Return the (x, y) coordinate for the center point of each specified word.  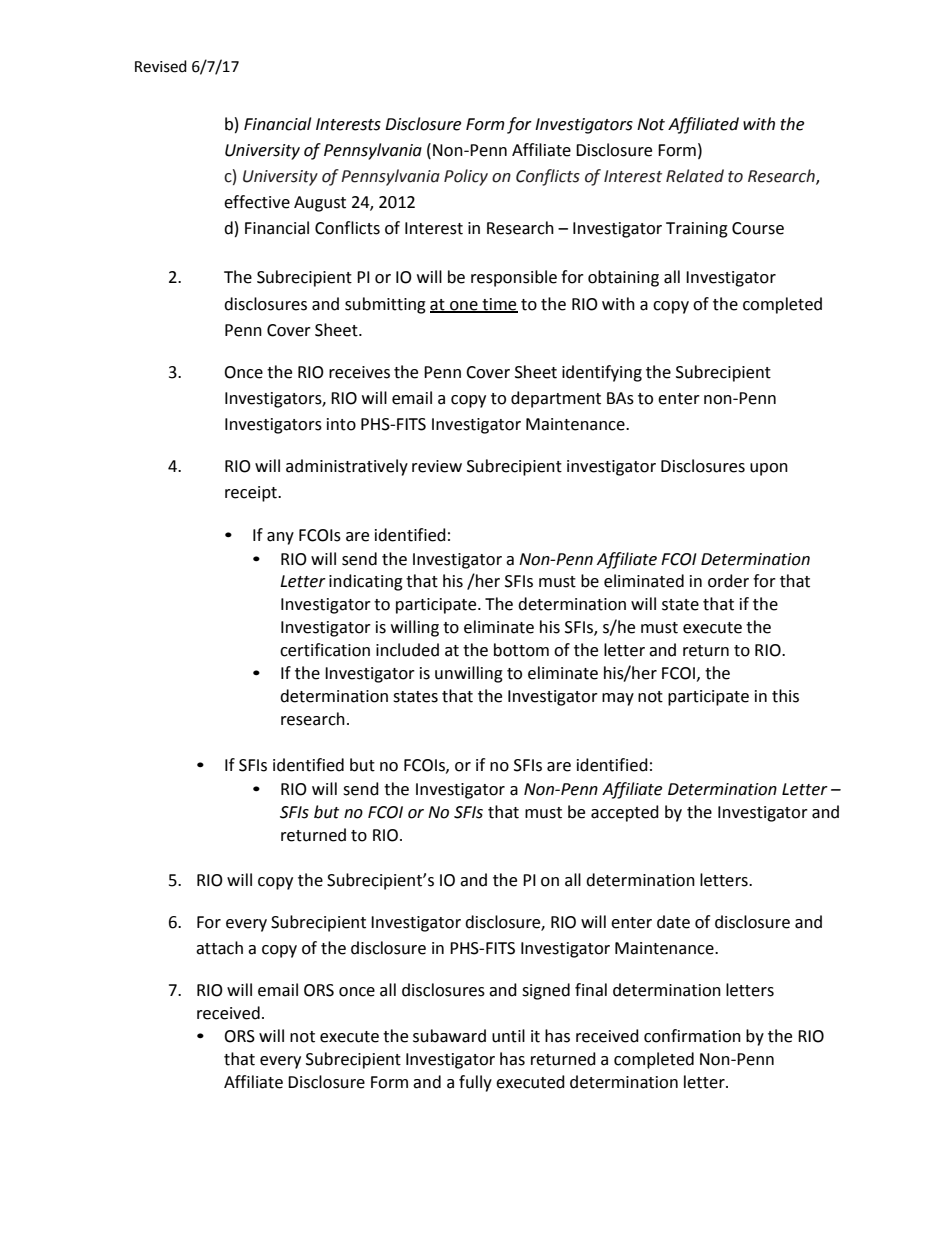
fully (475, 1083)
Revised (161, 66)
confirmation (692, 1036)
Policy (466, 177)
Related (695, 176)
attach (219, 948)
